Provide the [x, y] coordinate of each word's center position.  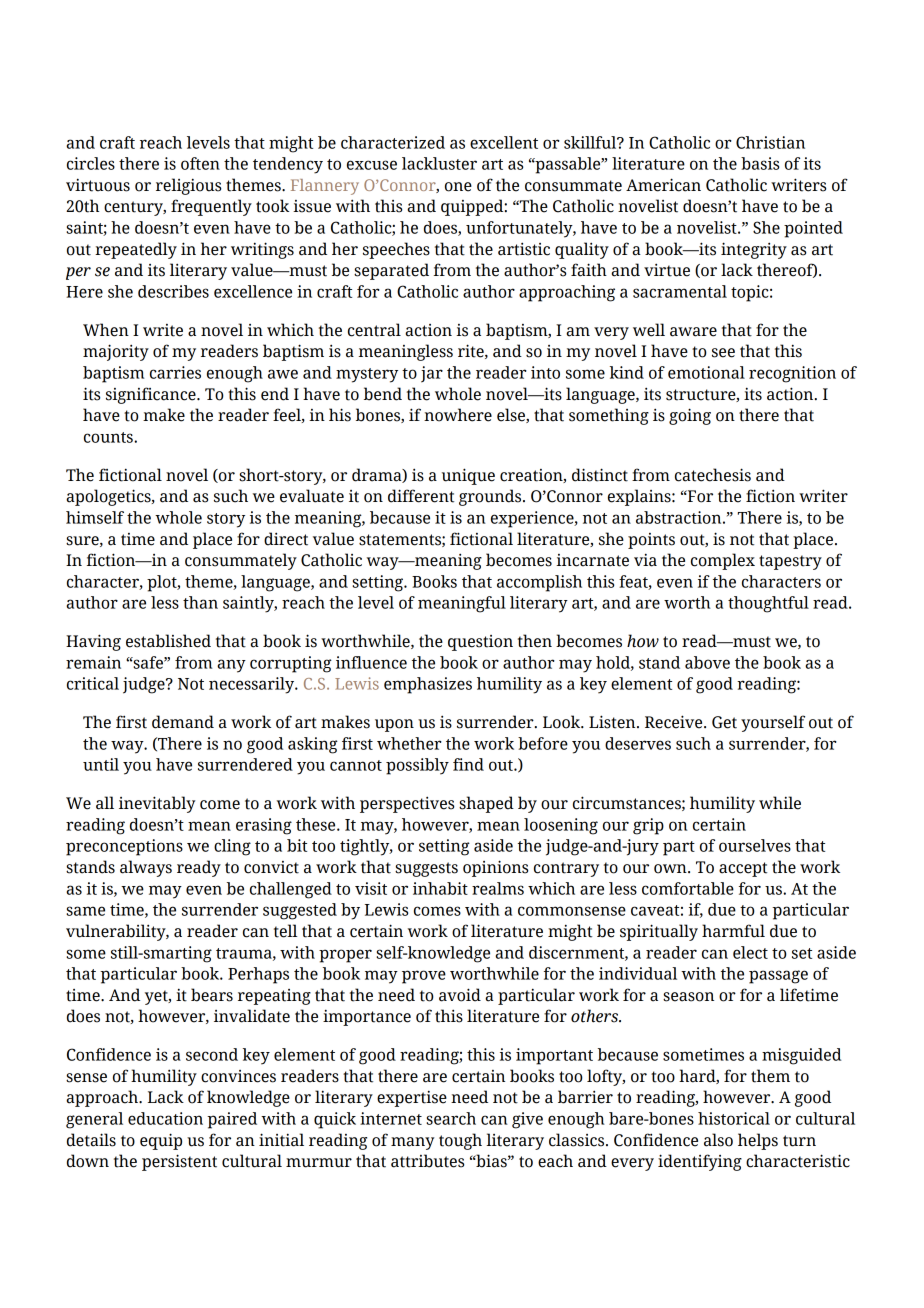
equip [161, 1141]
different [421, 496]
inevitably [157, 804]
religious [188, 186]
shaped [486, 804]
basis [760, 163]
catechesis [713, 475]
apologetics [109, 497]
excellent [504, 142]
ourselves [755, 845]
